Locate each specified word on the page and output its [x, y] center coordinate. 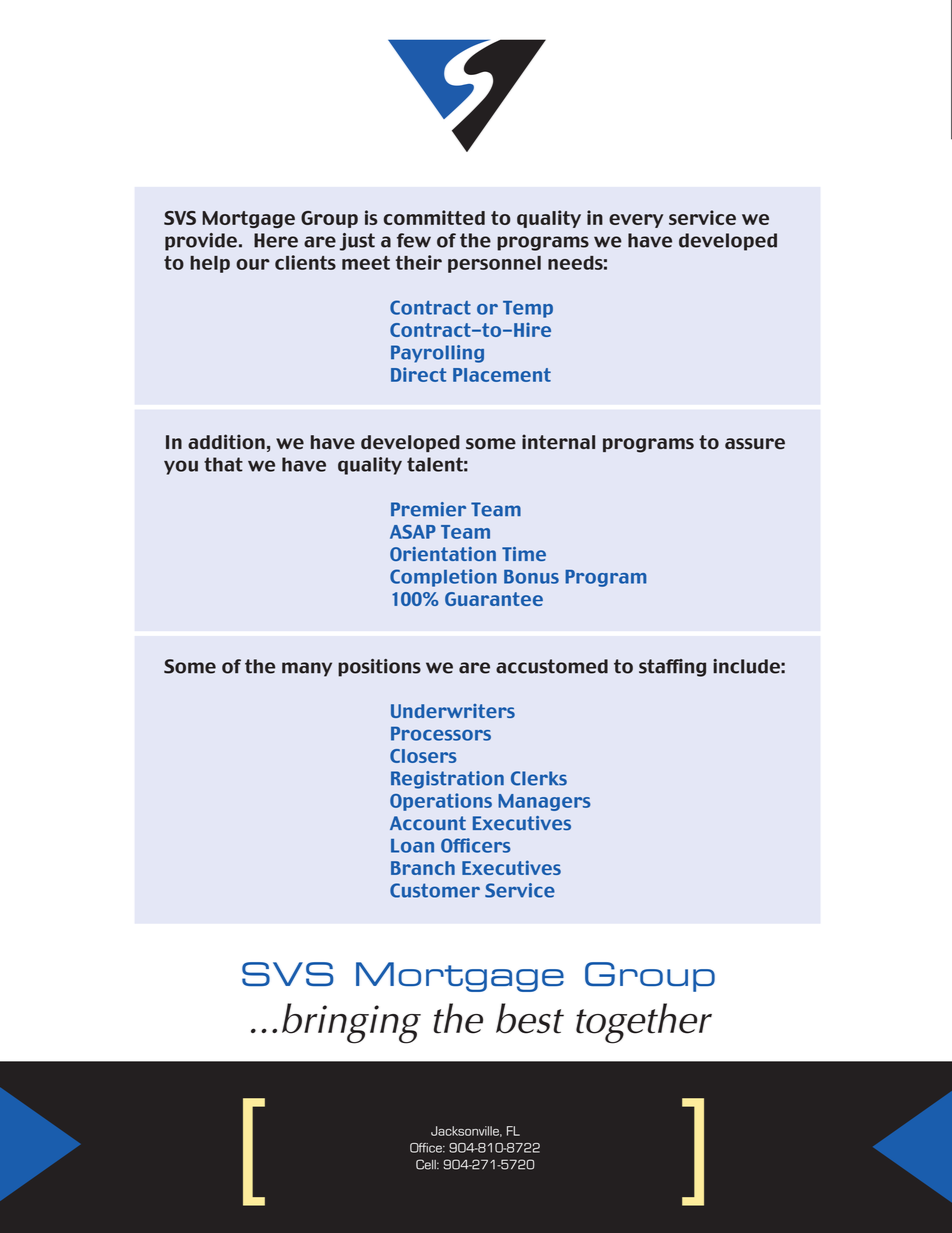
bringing [351, 1023]
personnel [494, 264]
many [307, 669]
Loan [412, 846]
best [530, 1018]
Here [276, 240]
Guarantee [494, 599]
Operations [441, 802]
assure [755, 443]
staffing [672, 668]
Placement [502, 375]
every [636, 221]
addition [226, 441]
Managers [544, 802]
